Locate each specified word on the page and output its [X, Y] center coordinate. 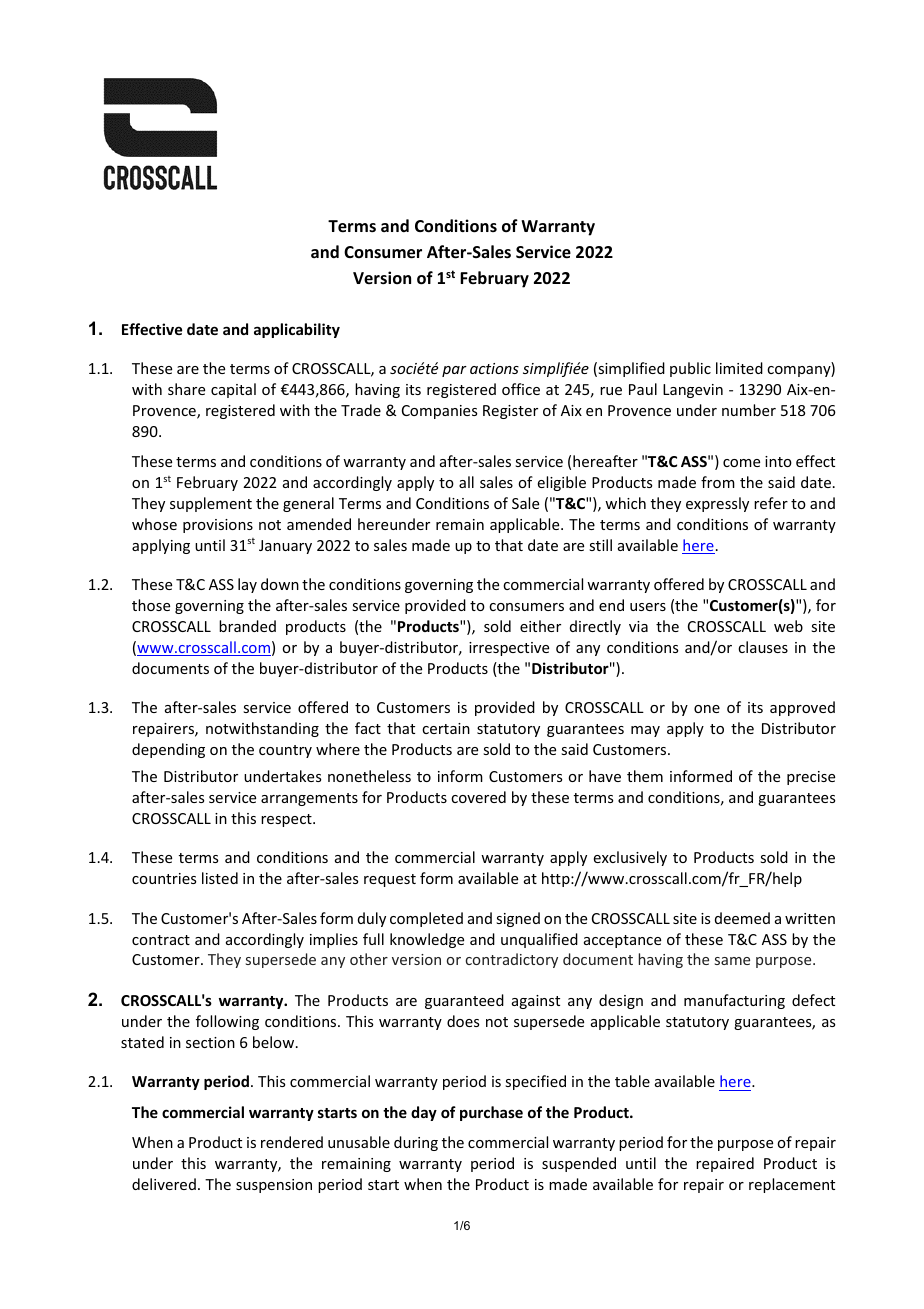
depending [168, 750]
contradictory [512, 960]
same [732, 961]
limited [739, 368]
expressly [717, 504]
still [600, 545]
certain [446, 728]
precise [811, 778]
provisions [218, 526]
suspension [274, 1186]
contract [161, 940]
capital [233, 390]
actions [494, 368]
